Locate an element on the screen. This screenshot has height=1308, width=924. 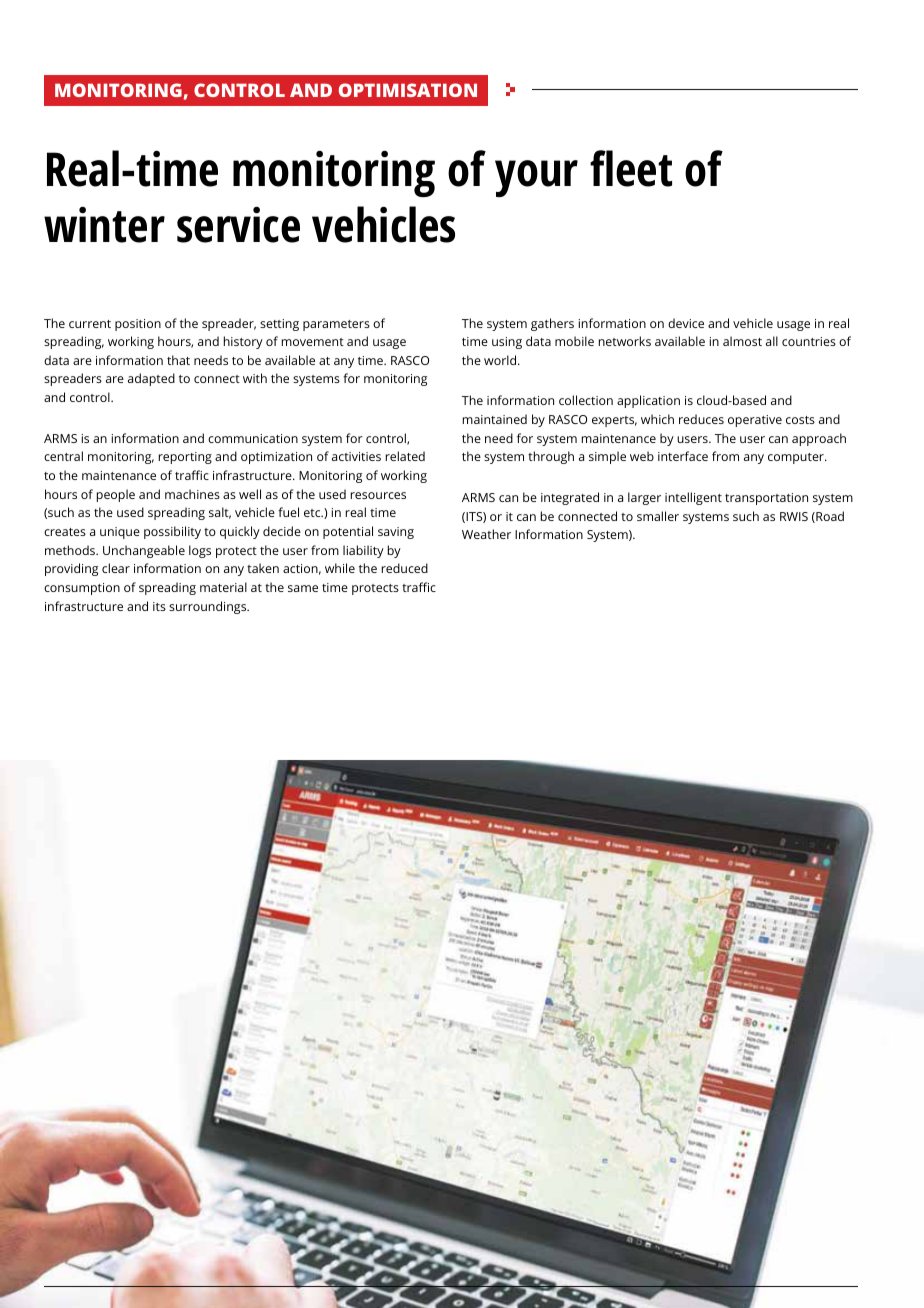
material is located at coordinates (223, 587).
